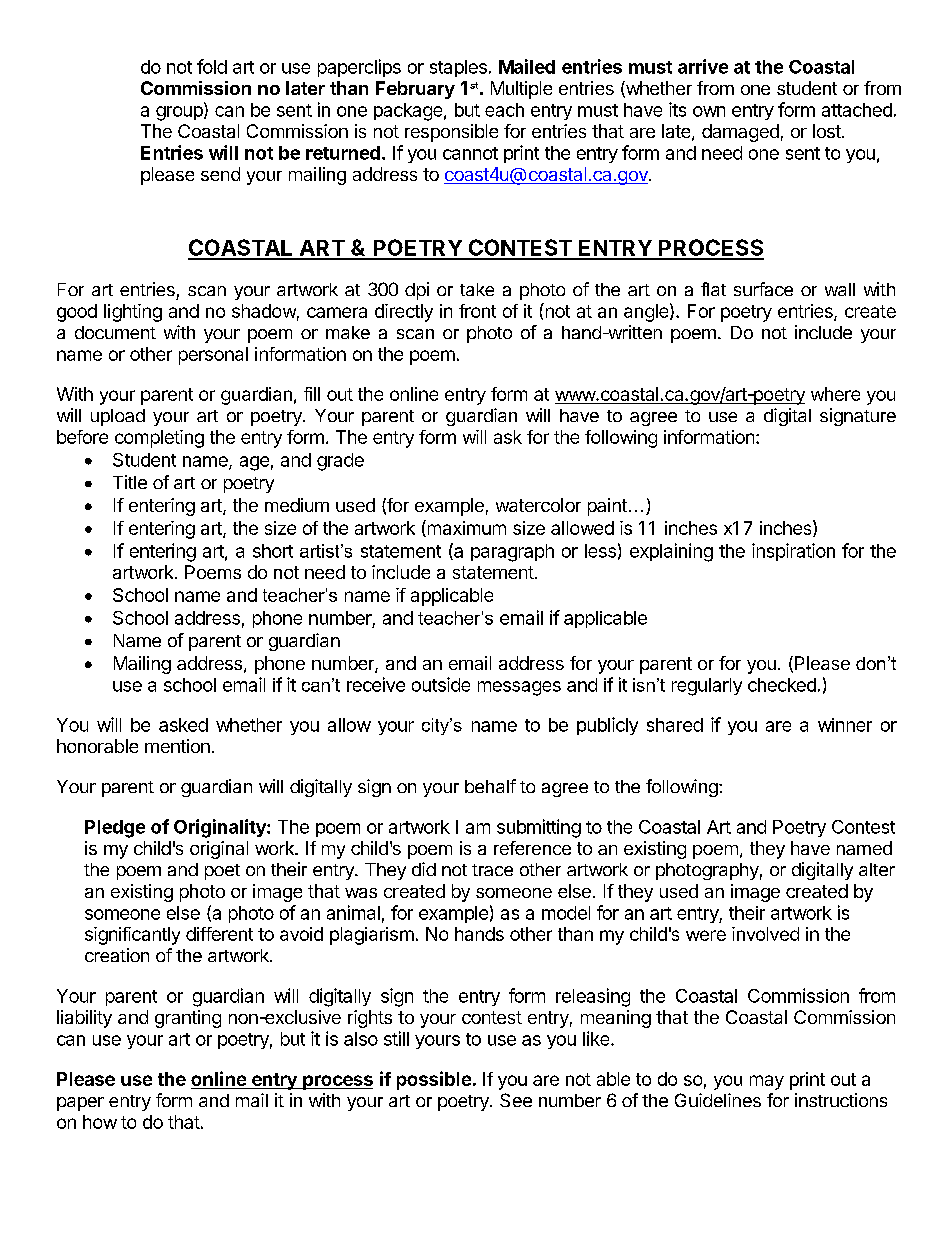 This screenshot has height=1233, width=952. What do you see at coordinates (273, 551) in the screenshot?
I see `short` at bounding box center [273, 551].
